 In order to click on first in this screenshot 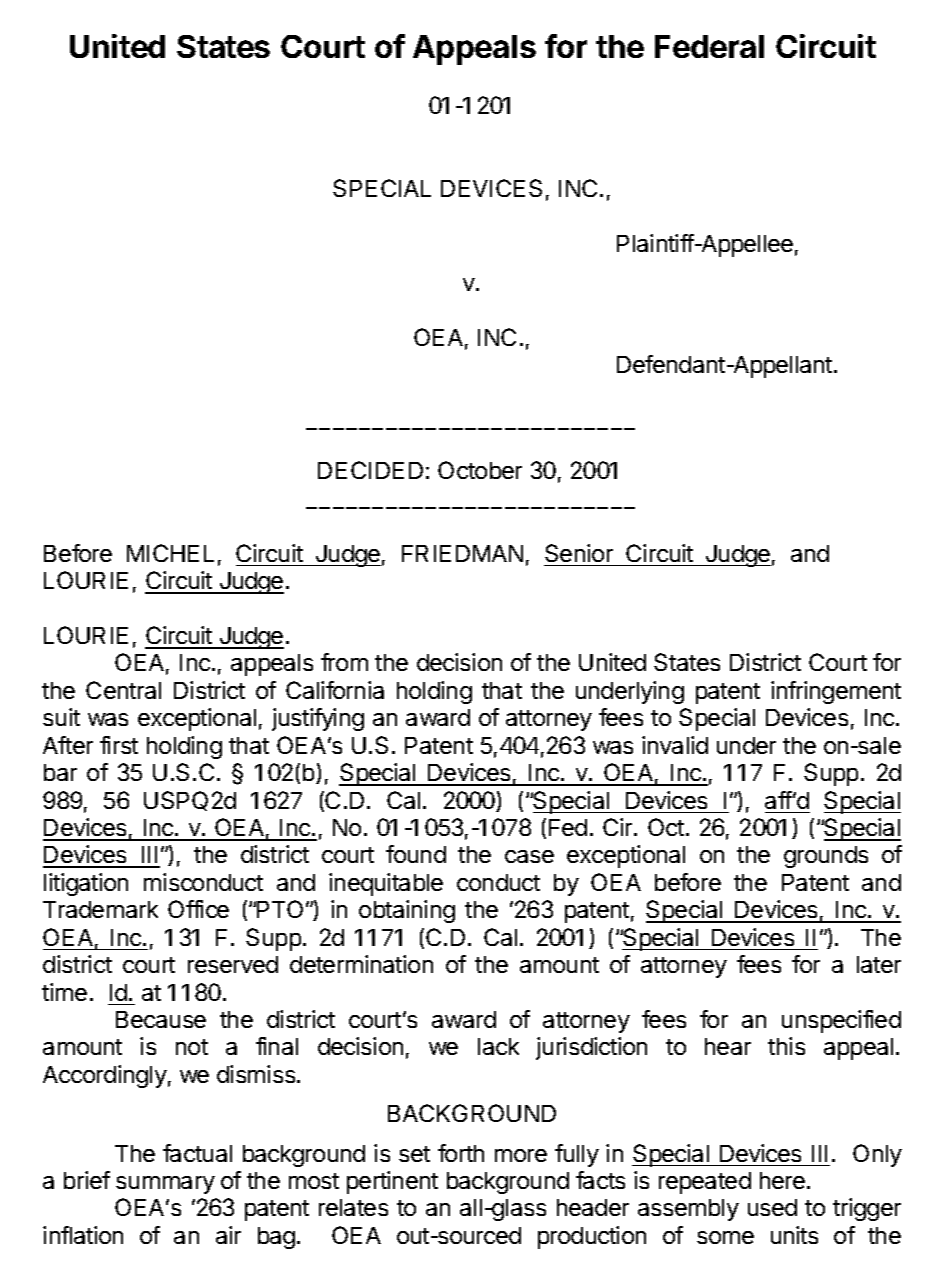, I will do `click(119, 745)`.
